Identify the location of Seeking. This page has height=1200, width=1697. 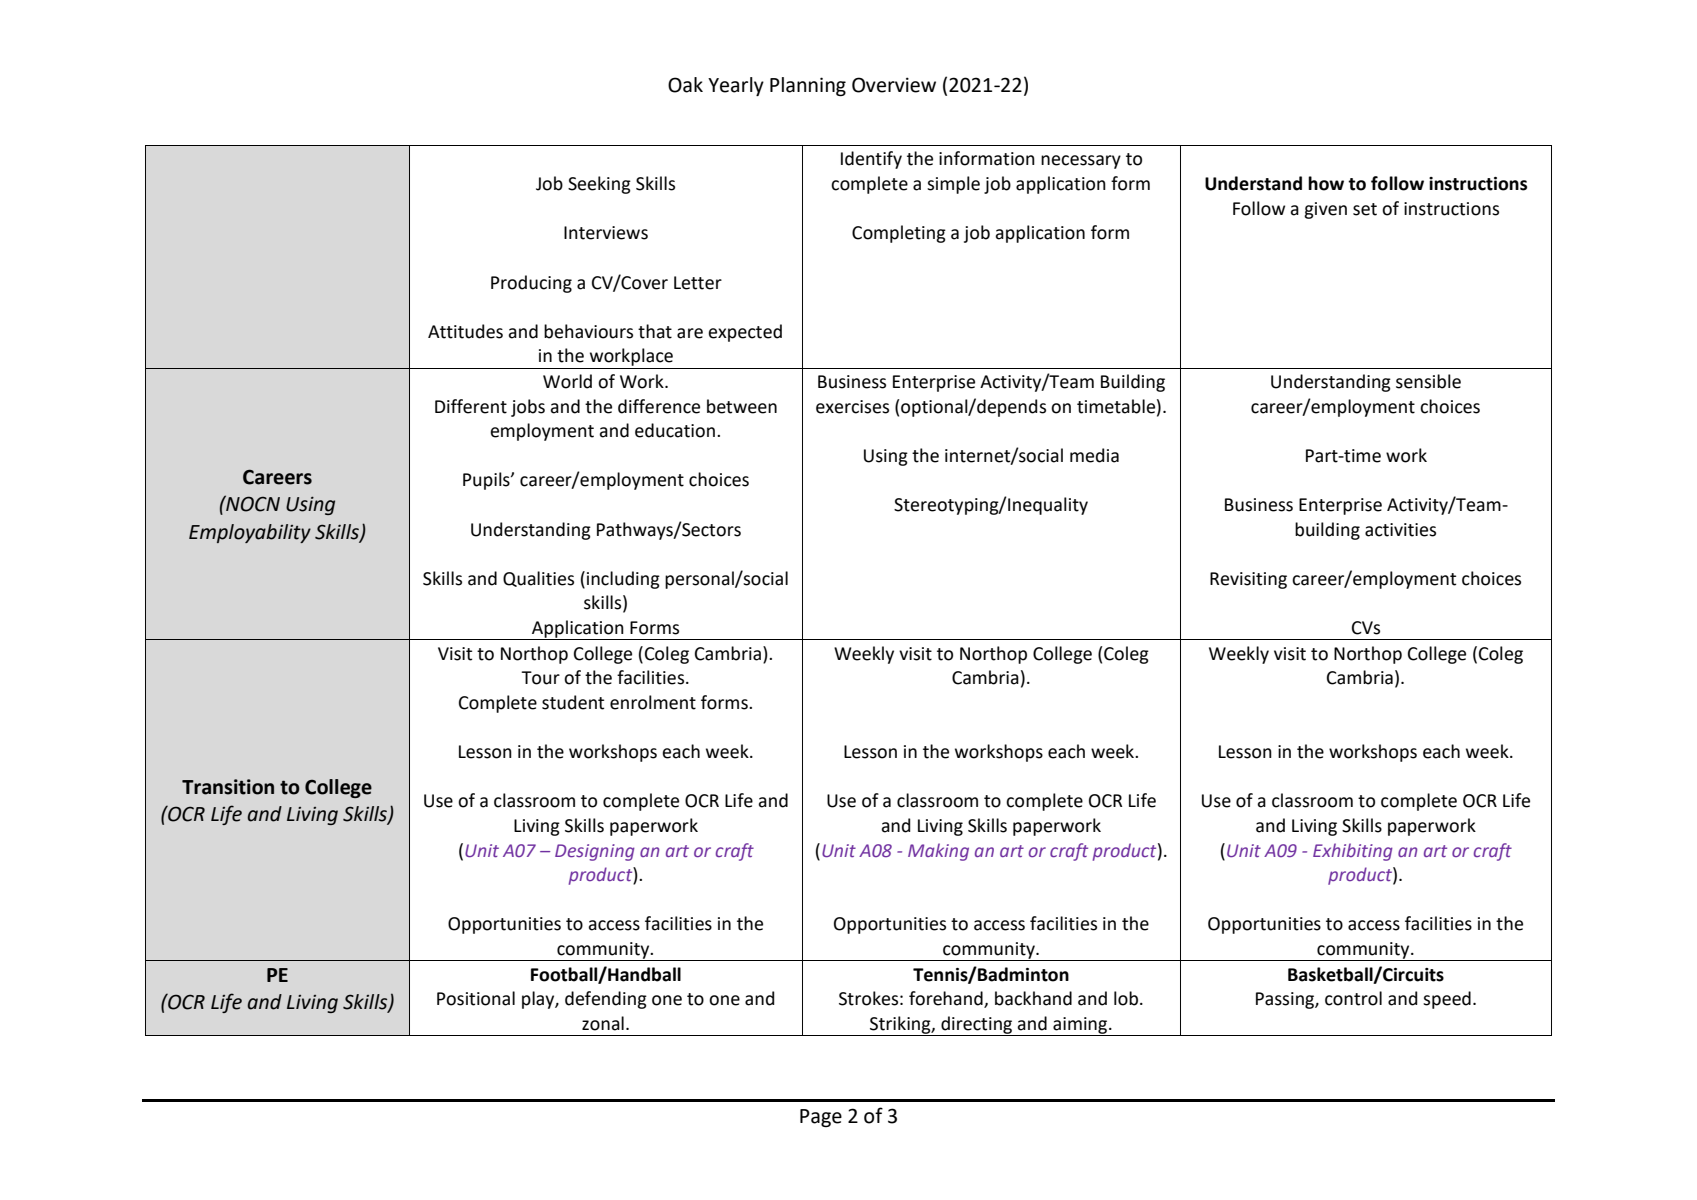
(599, 185).
